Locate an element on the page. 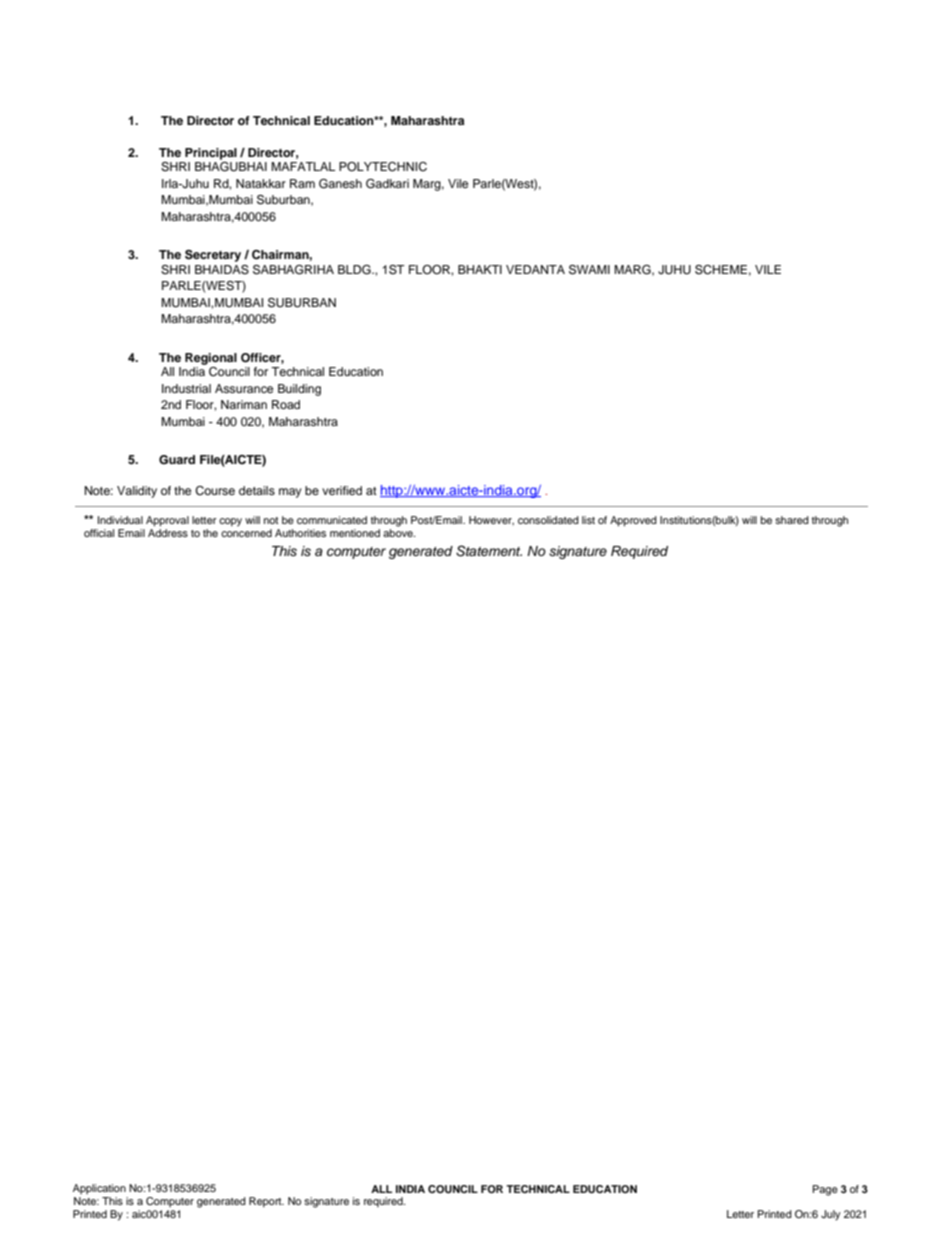  shared is located at coordinates (792, 520).
